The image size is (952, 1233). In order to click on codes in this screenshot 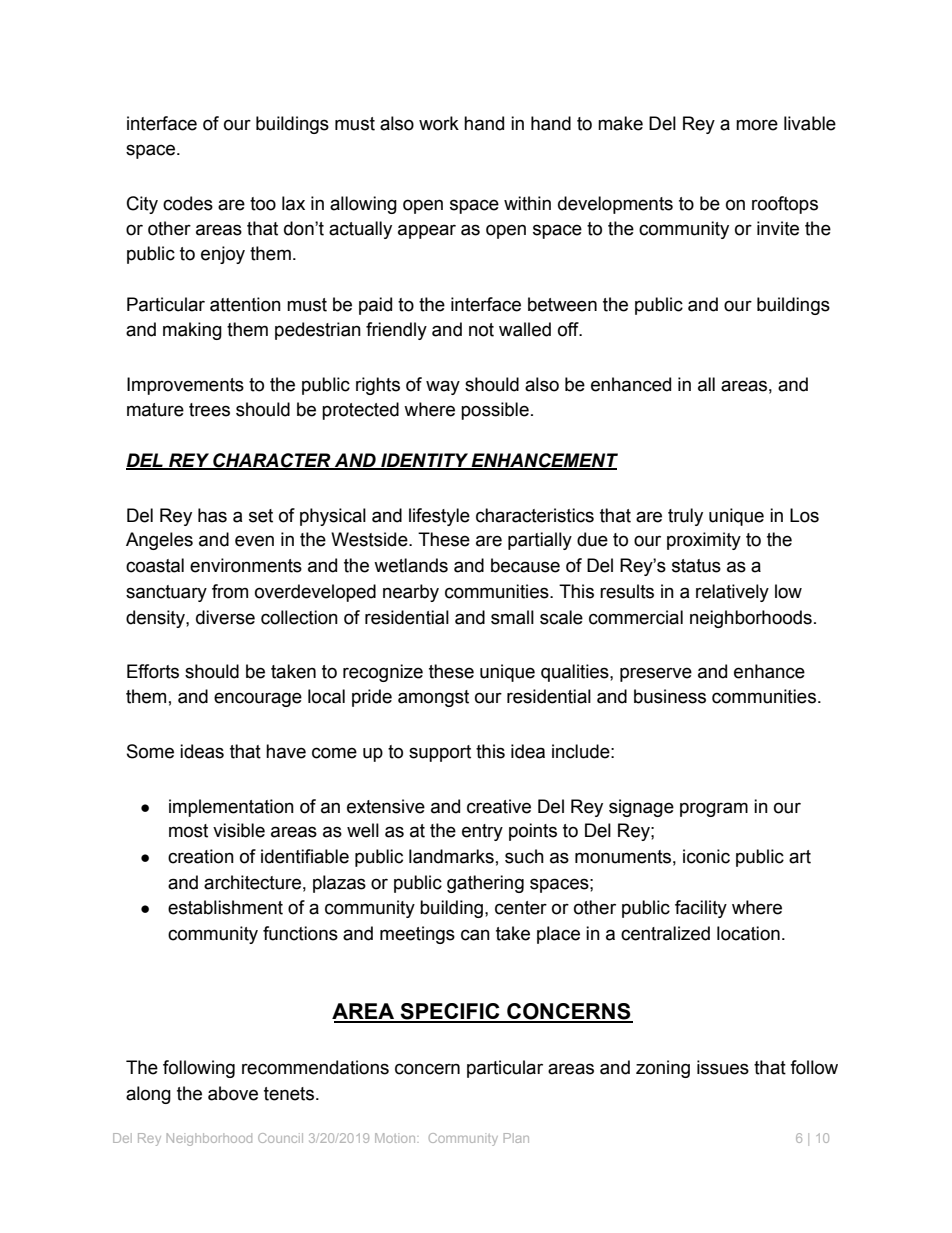, I will do `click(188, 203)`.
